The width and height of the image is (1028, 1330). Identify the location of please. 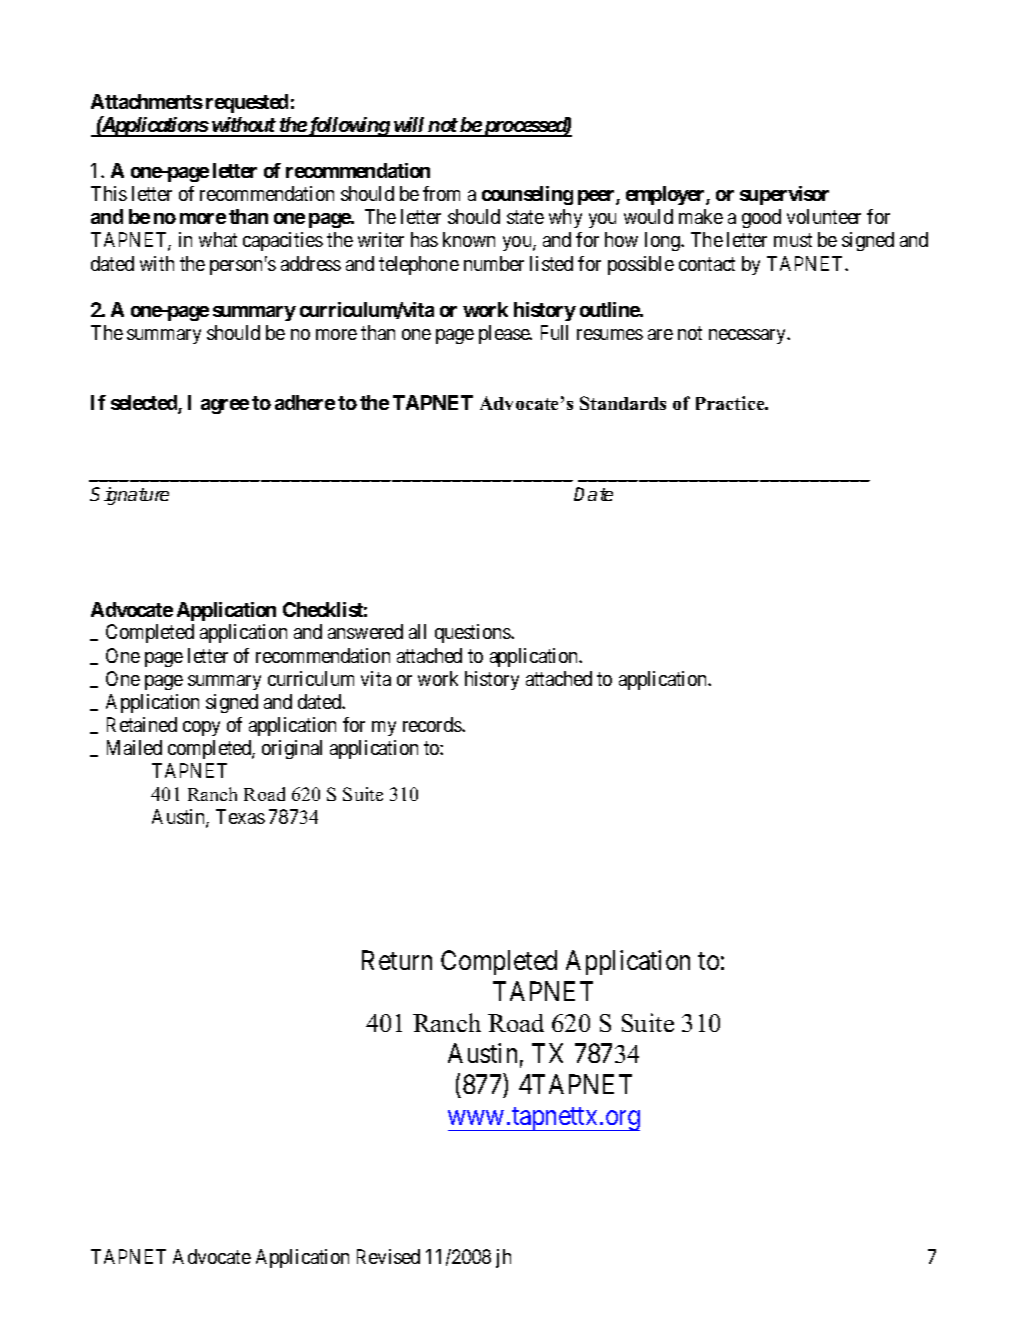
(505, 334).
